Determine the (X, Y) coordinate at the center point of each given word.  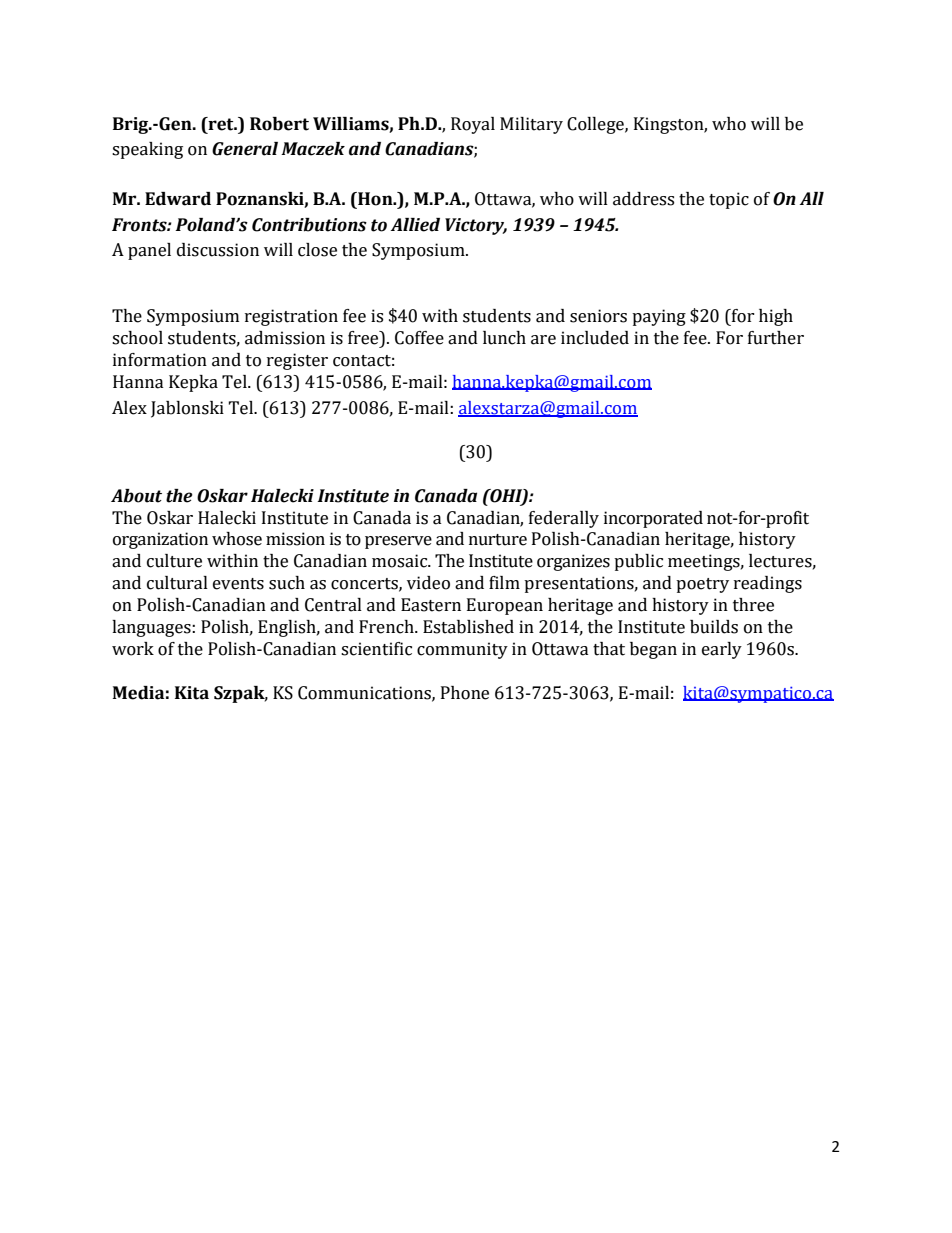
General (245, 149)
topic (729, 200)
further (776, 338)
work (133, 649)
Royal (473, 125)
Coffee (419, 338)
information (160, 360)
